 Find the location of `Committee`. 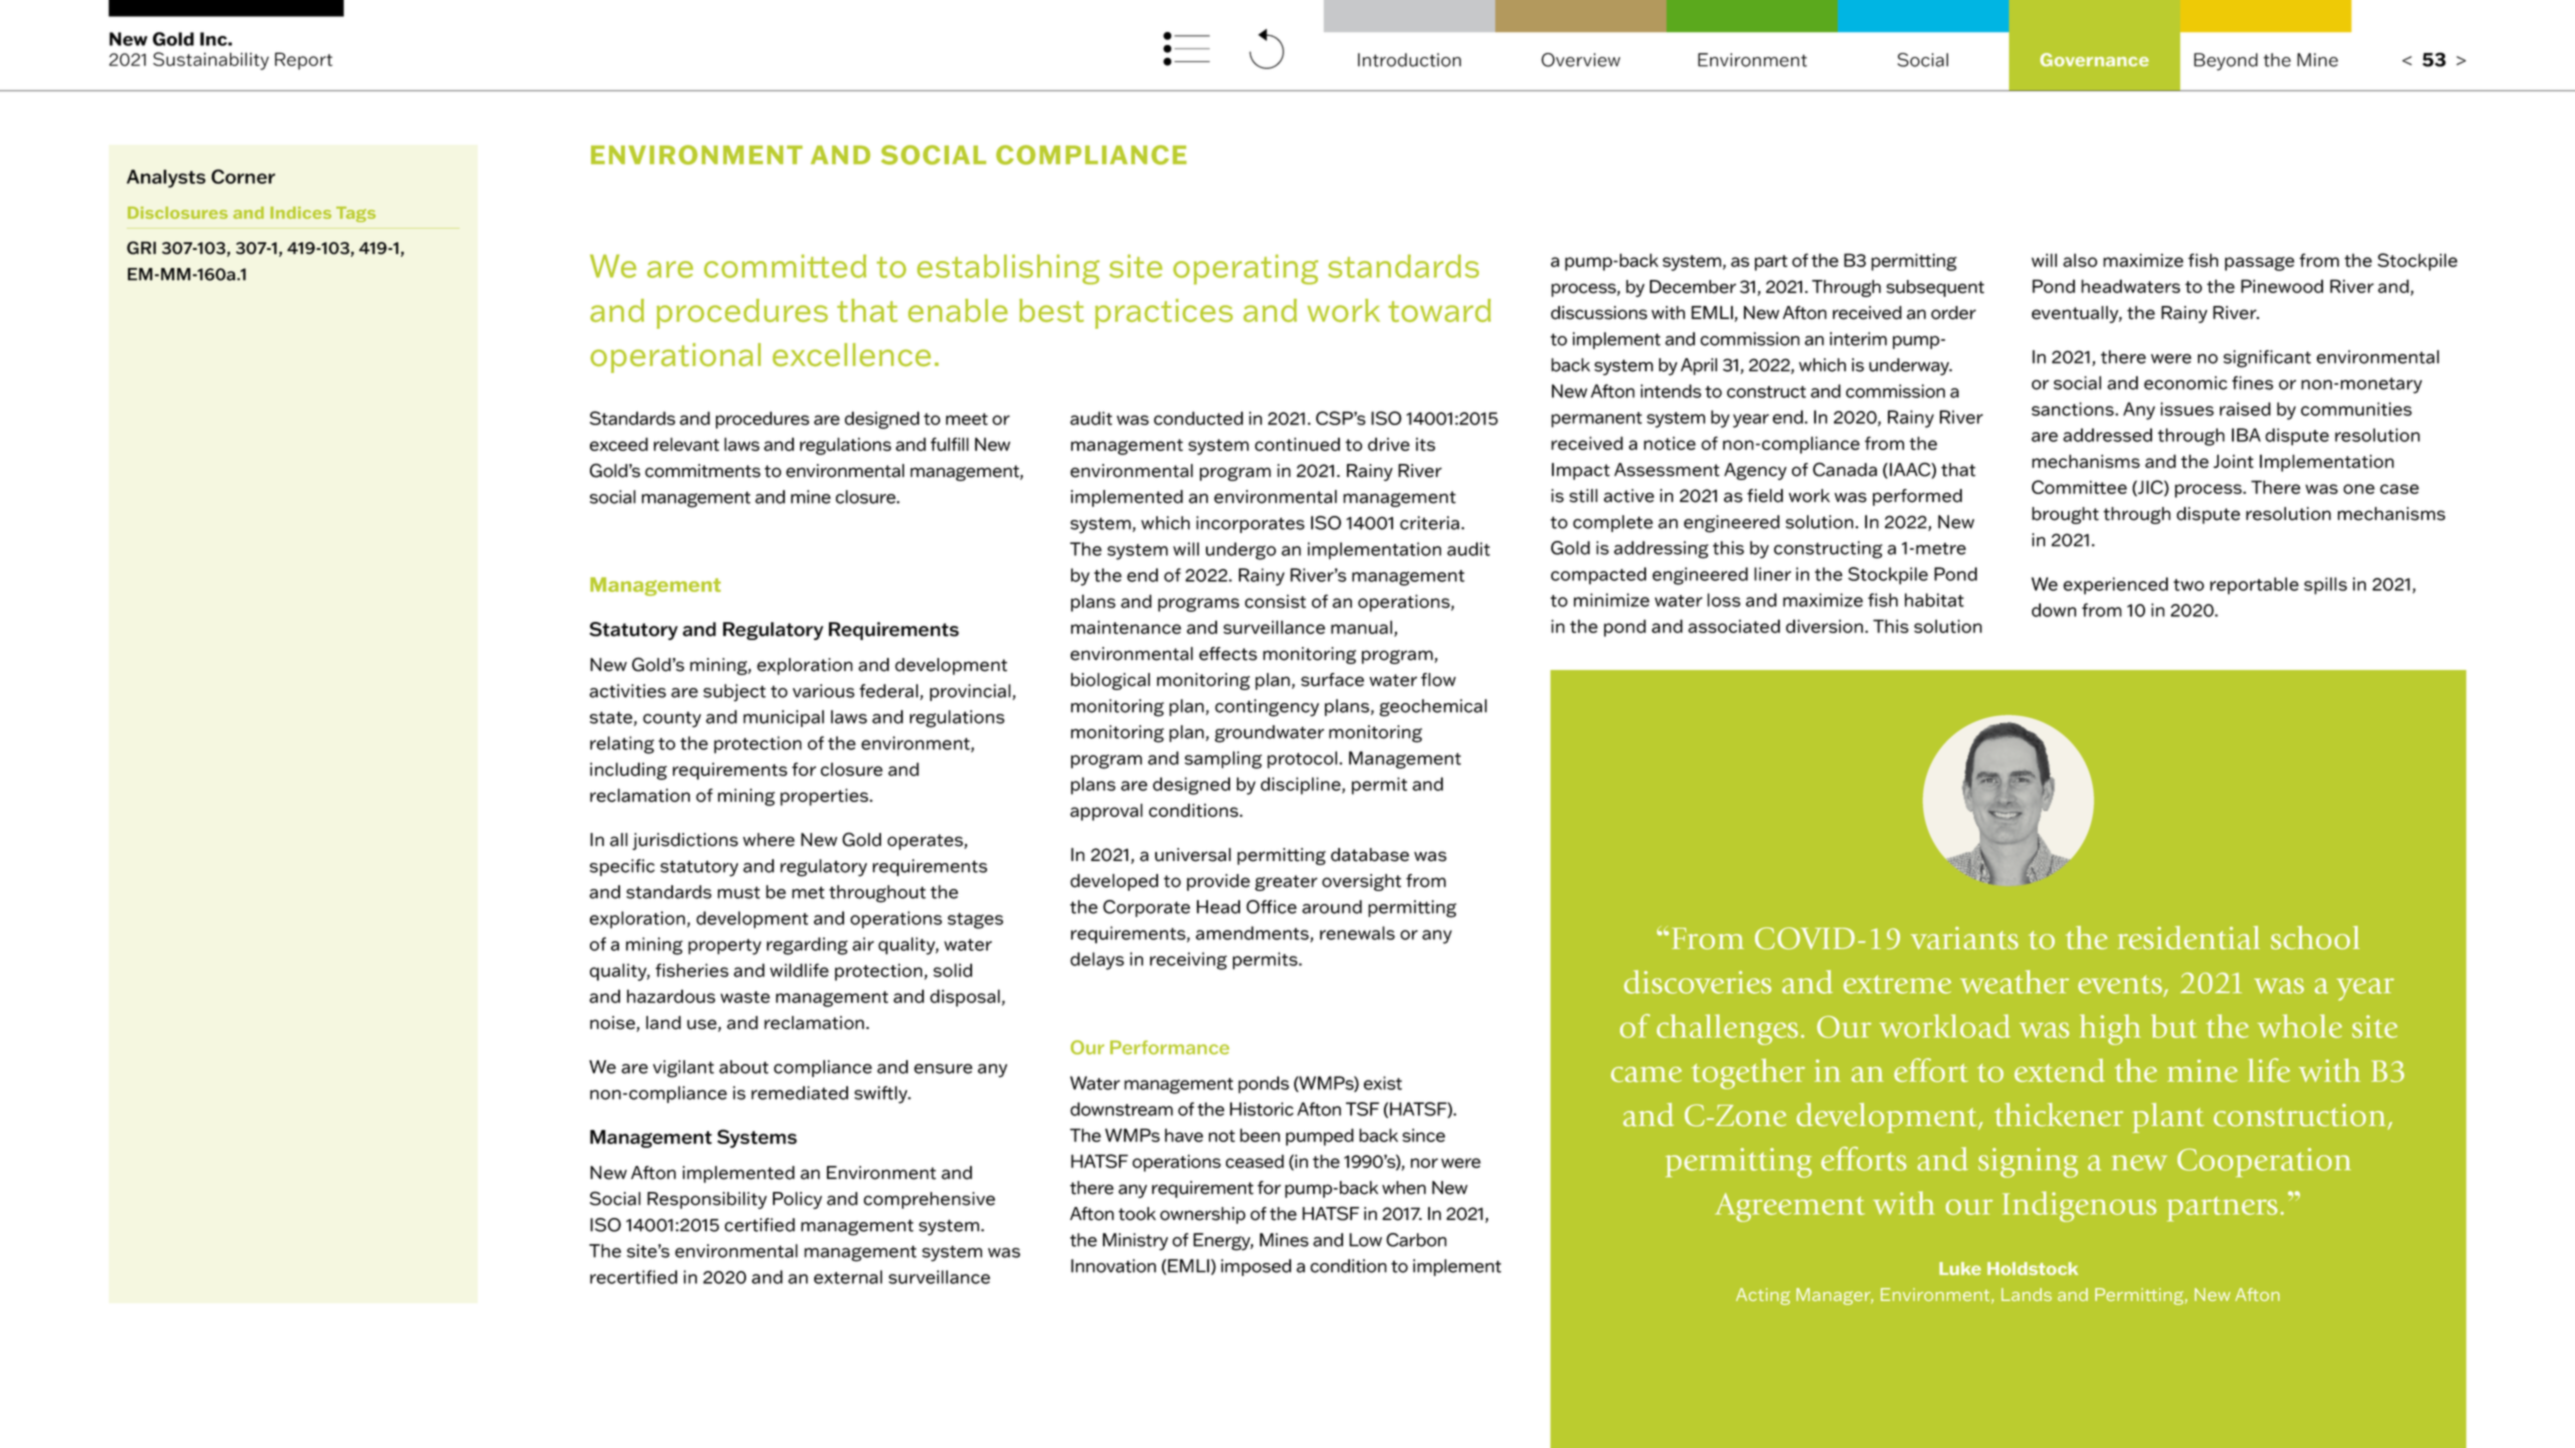

Committee is located at coordinates (2079, 487).
